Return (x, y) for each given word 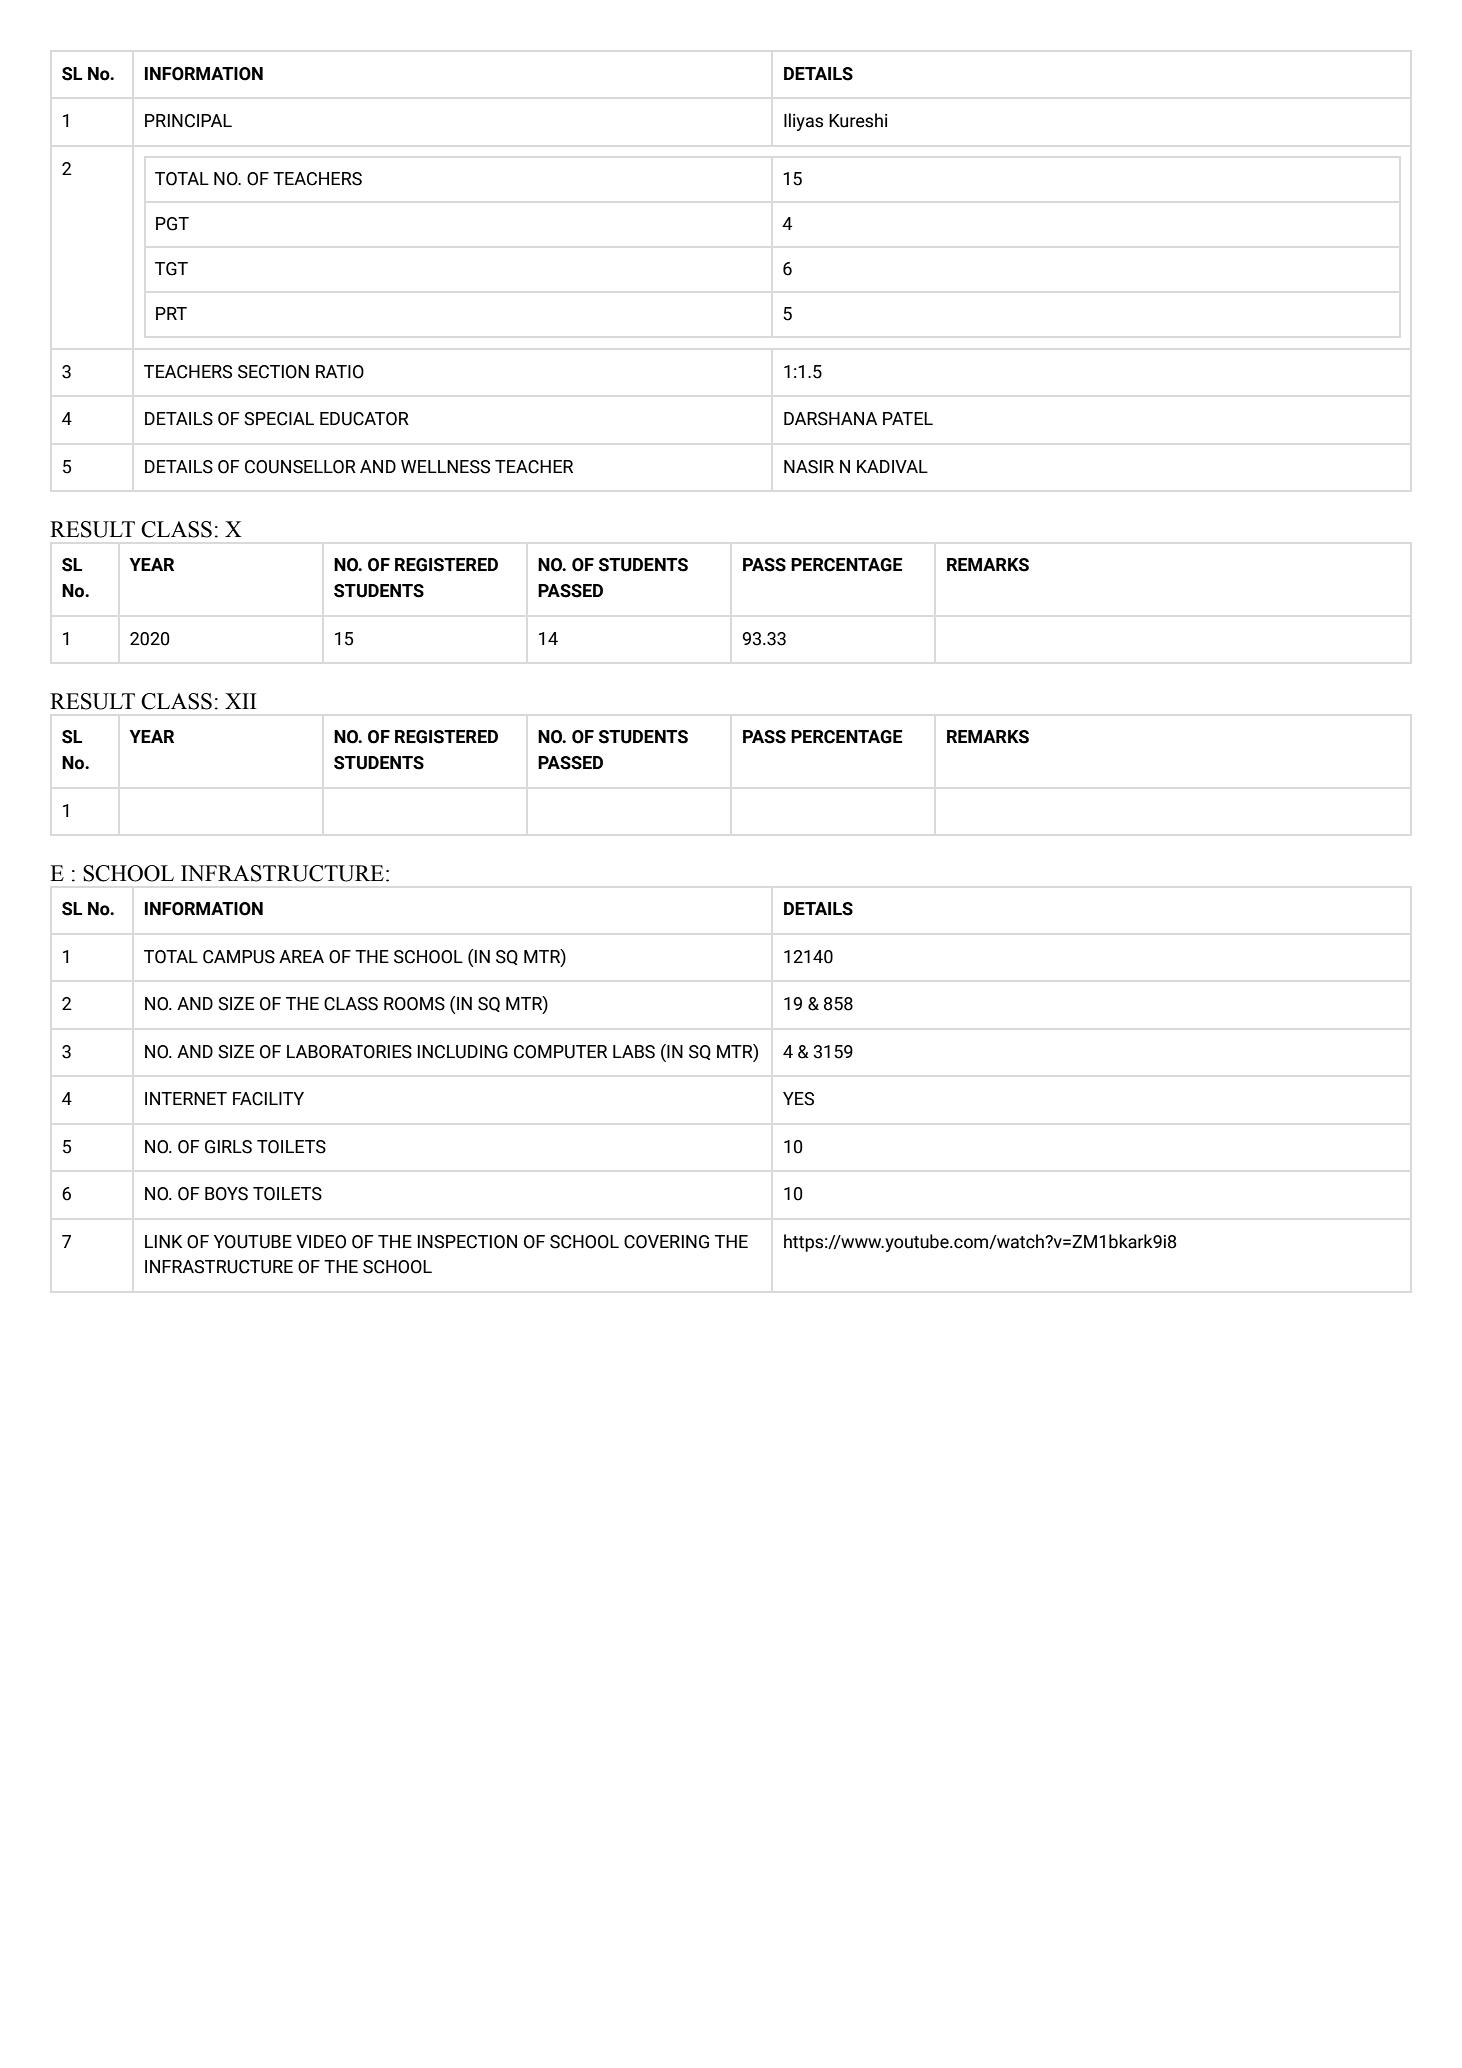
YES (798, 1099)
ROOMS (414, 1004)
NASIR (809, 467)
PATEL (908, 418)
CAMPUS (239, 957)
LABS (634, 1052)
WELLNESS (445, 467)
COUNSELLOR (300, 467)
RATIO (340, 372)
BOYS (226, 1194)
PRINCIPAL (188, 121)
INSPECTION (467, 1242)
